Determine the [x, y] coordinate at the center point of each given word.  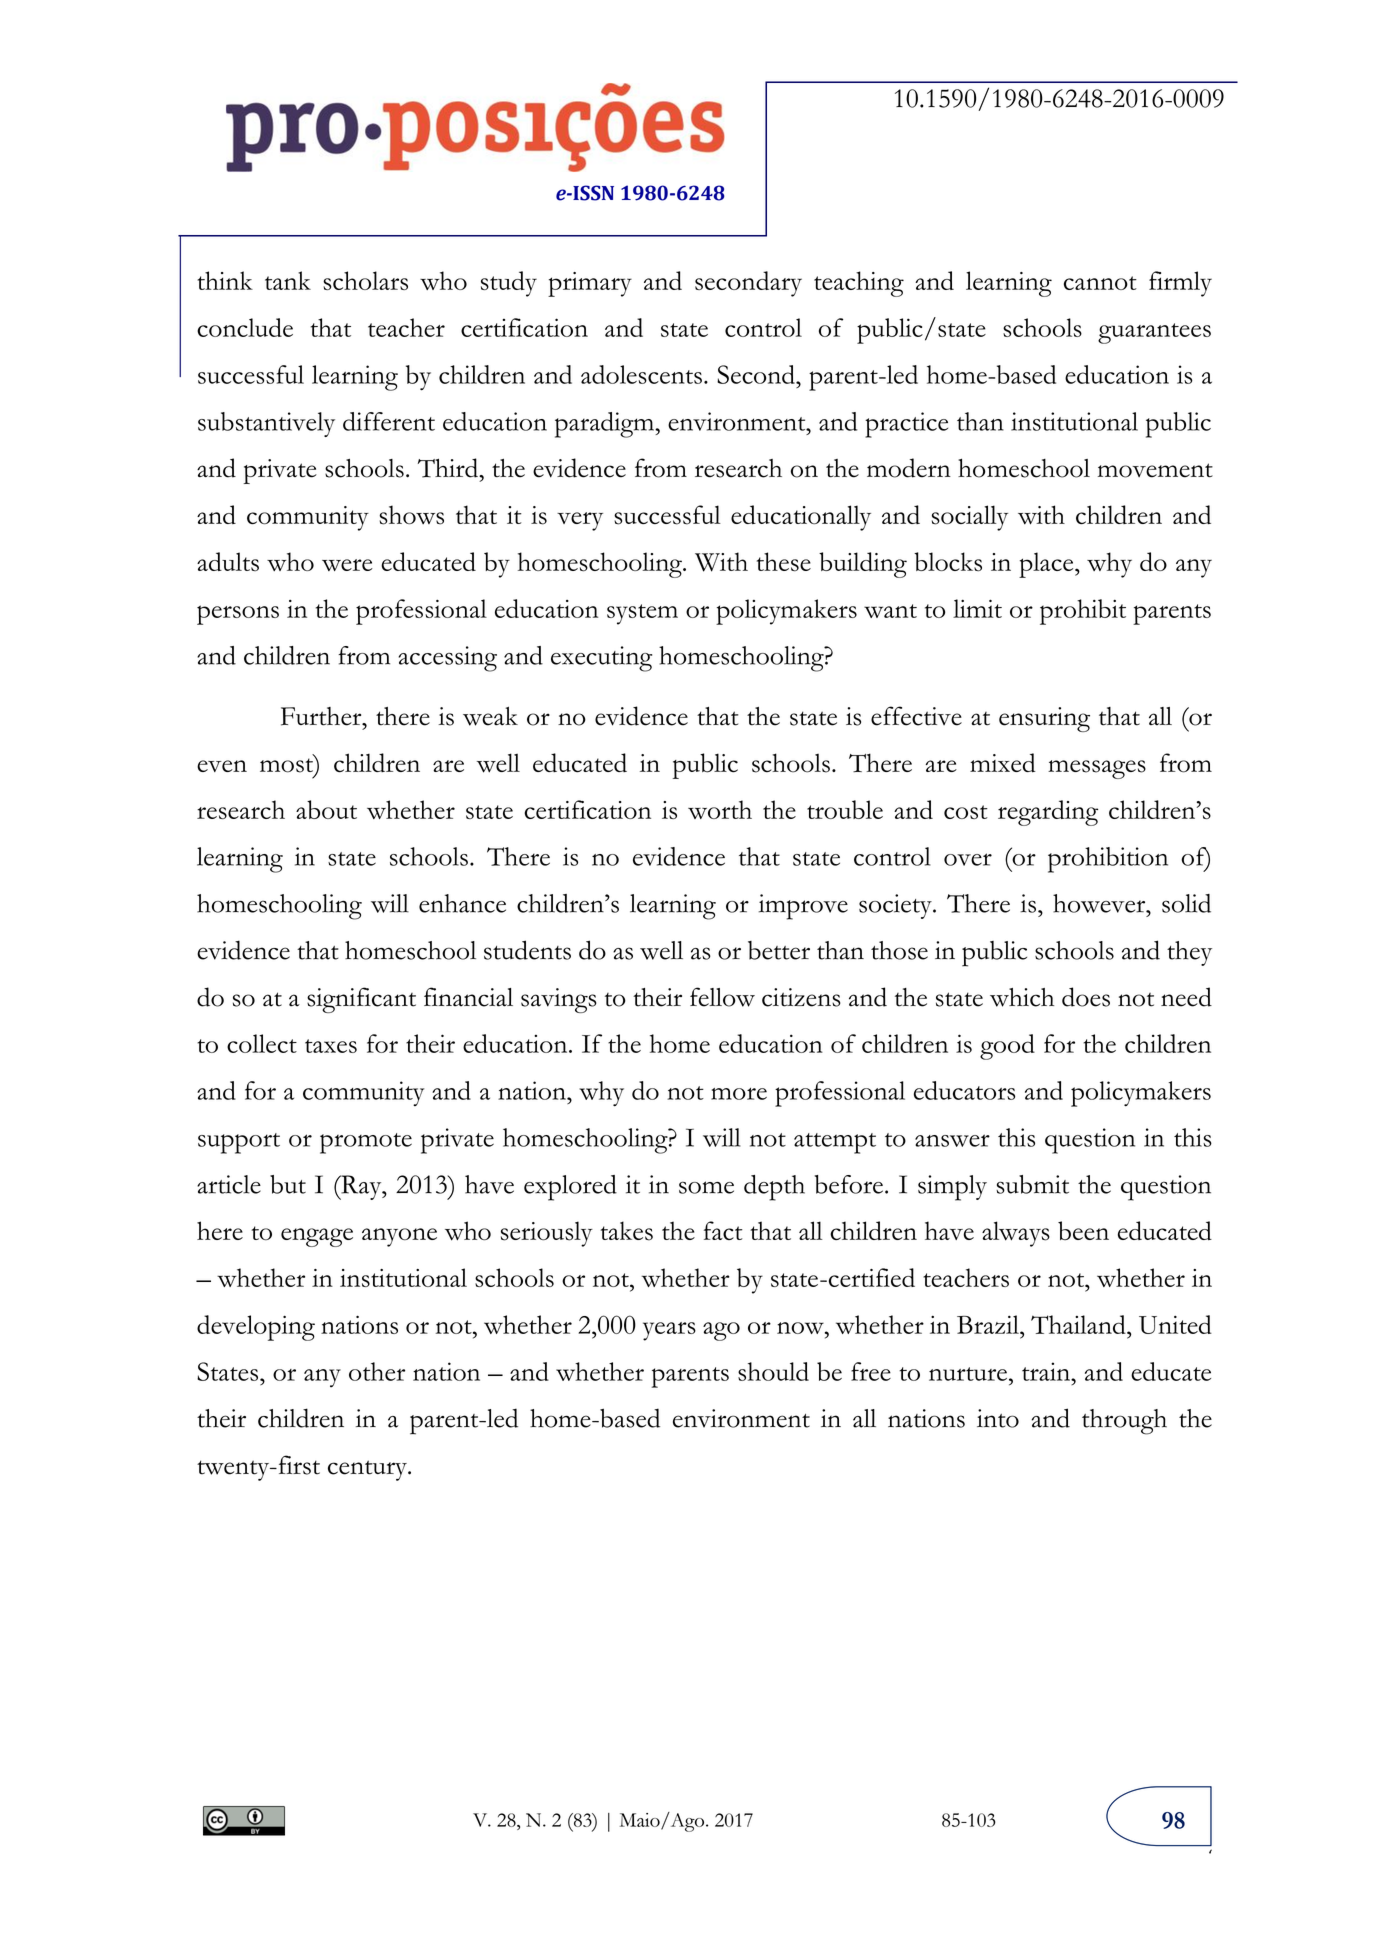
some [706, 1187]
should [773, 1371]
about [326, 809]
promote [366, 1143]
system [642, 614]
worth [720, 809]
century [368, 1470]
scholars [365, 280]
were [347, 565]
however [1100, 903]
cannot [1100, 283]
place [1047, 565]
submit [1032, 1184]
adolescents [641, 374]
